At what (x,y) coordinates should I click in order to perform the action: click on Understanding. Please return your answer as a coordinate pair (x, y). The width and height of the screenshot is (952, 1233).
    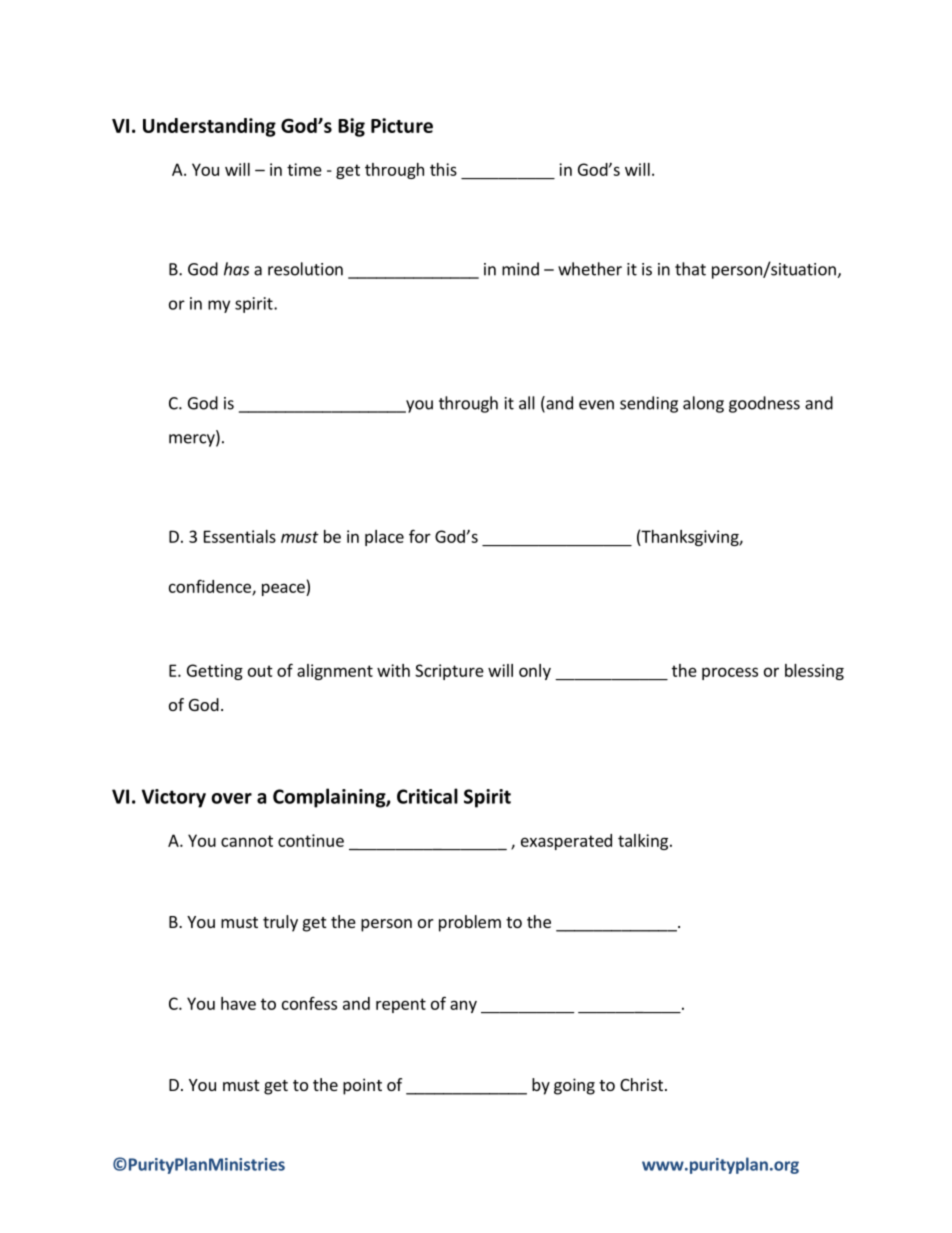
    Looking at the image, I should click on (209, 127).
